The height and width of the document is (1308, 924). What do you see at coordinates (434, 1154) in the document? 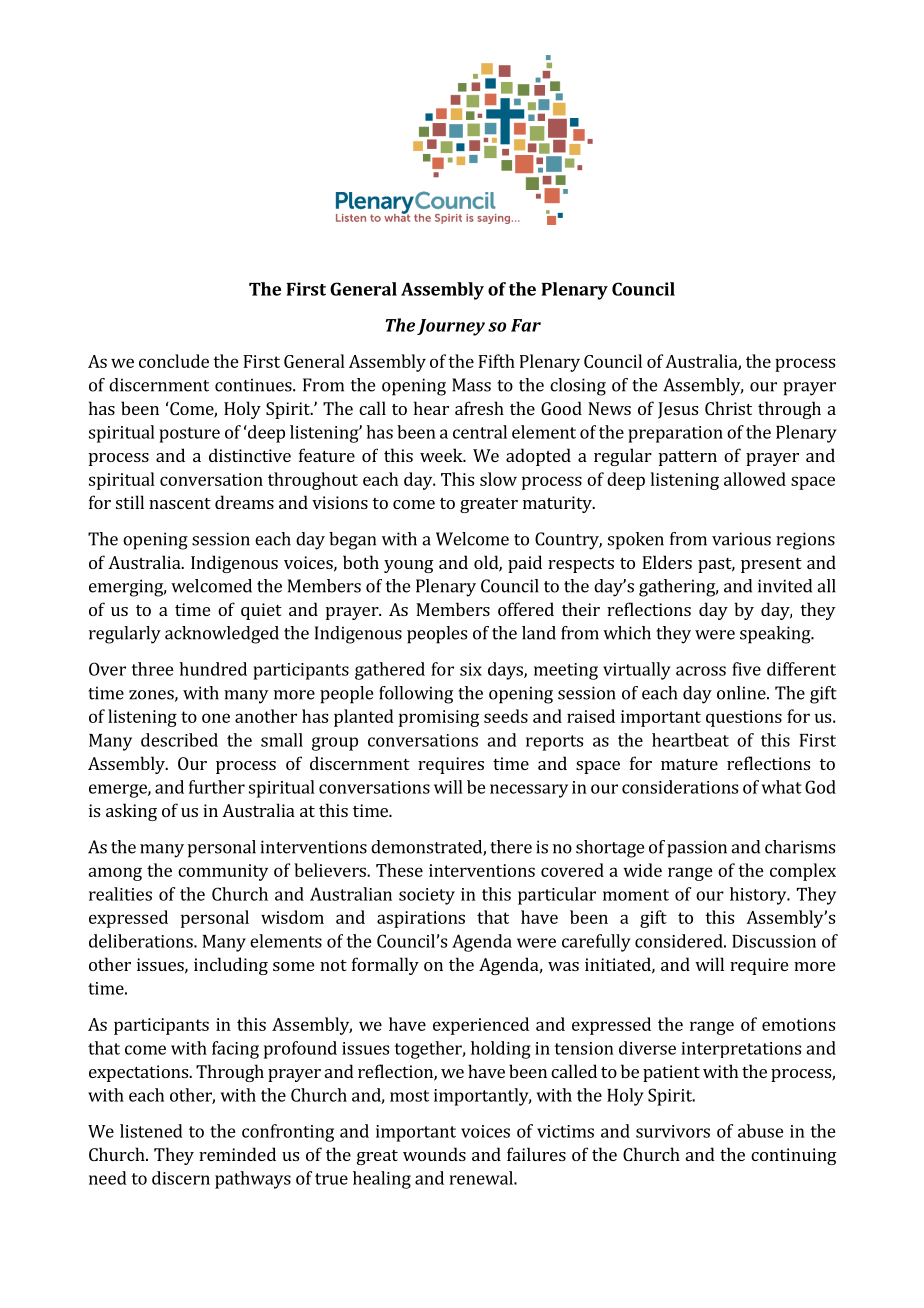
I see `wounds` at bounding box center [434, 1154].
